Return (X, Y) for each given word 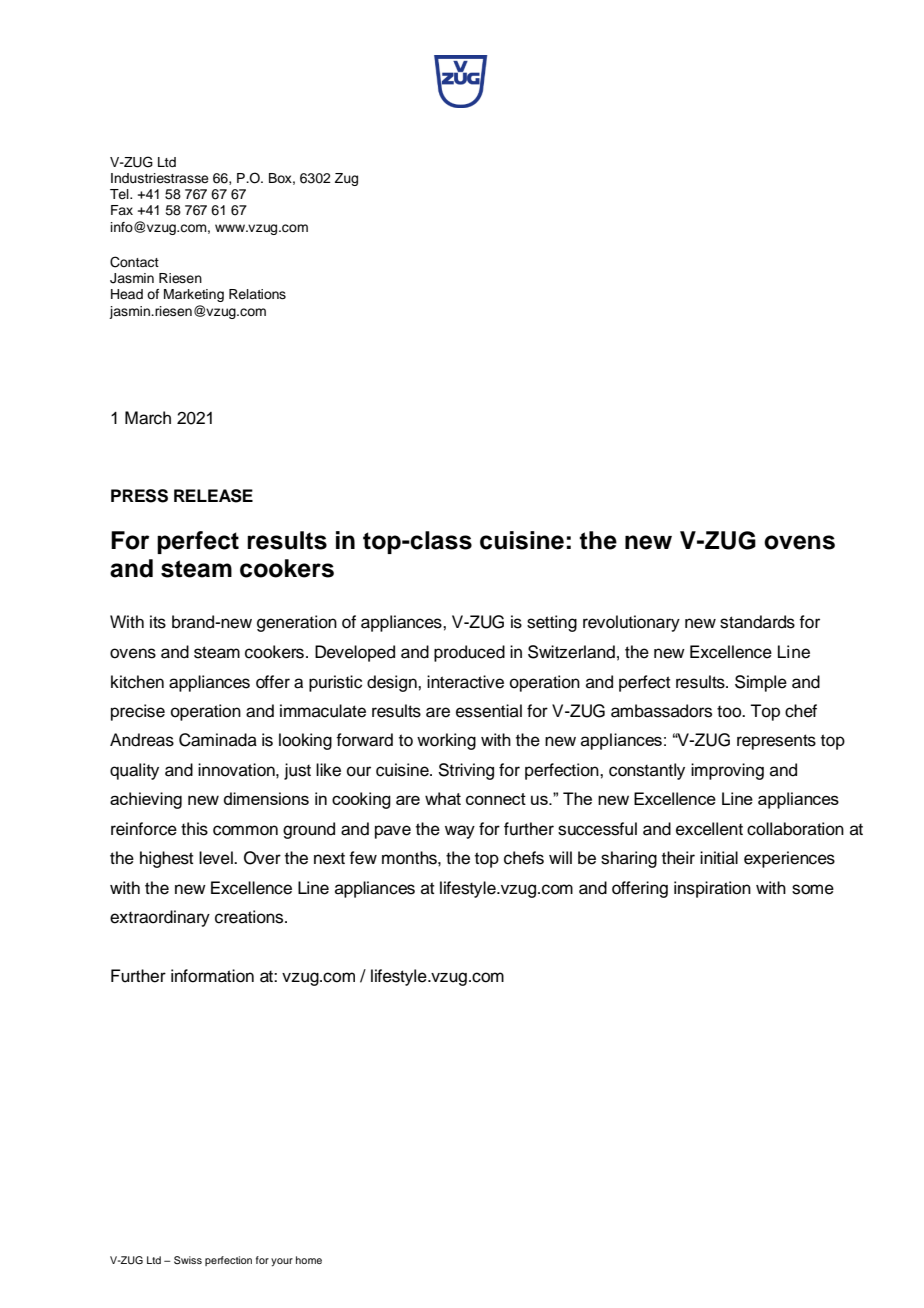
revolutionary (631, 623)
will (560, 857)
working (446, 741)
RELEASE (213, 496)
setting (552, 623)
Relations (257, 294)
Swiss (188, 1260)
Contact (134, 262)
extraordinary (160, 918)
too (730, 712)
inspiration (712, 889)
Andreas (142, 740)
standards (757, 622)
